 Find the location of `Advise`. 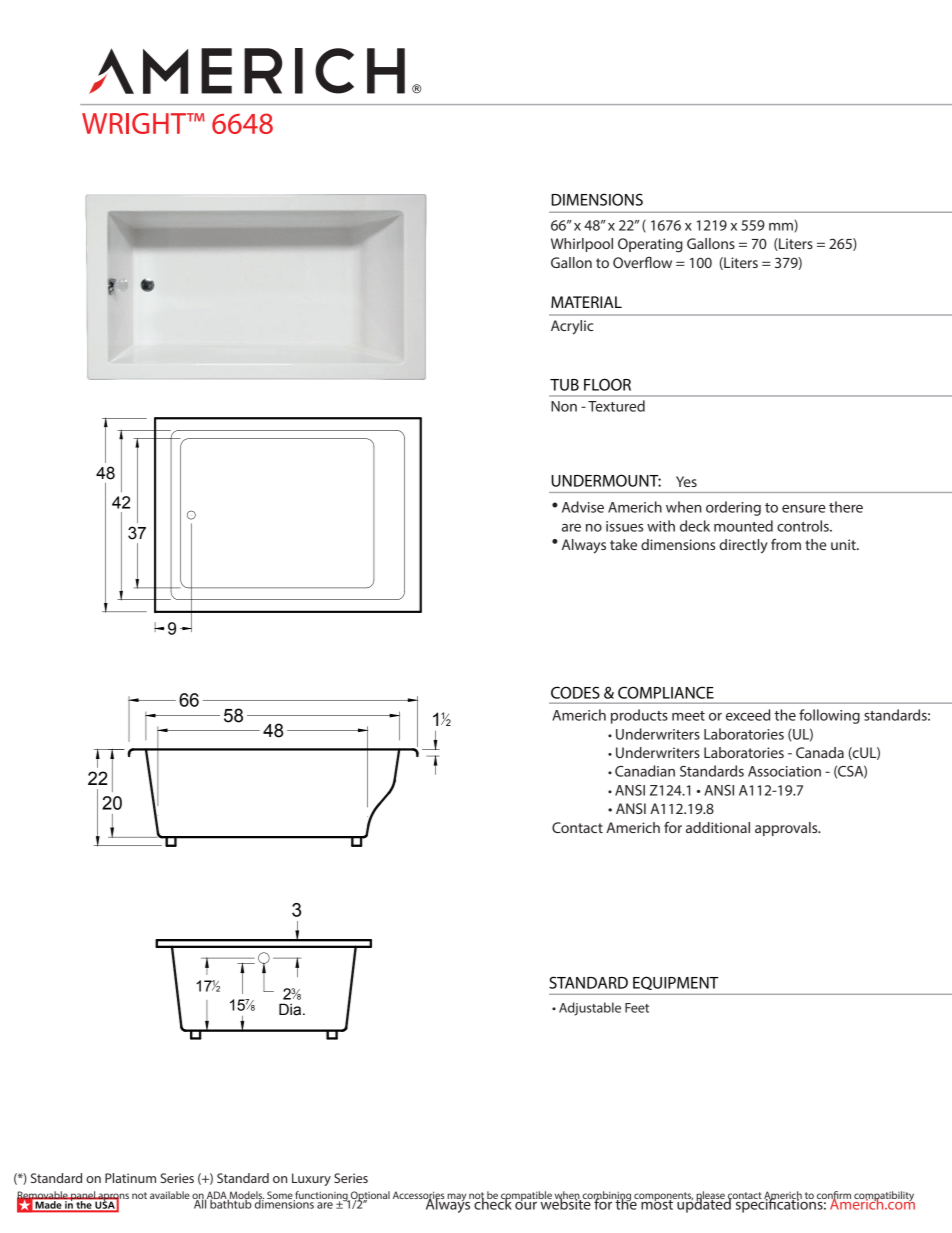

Advise is located at coordinates (583, 507).
